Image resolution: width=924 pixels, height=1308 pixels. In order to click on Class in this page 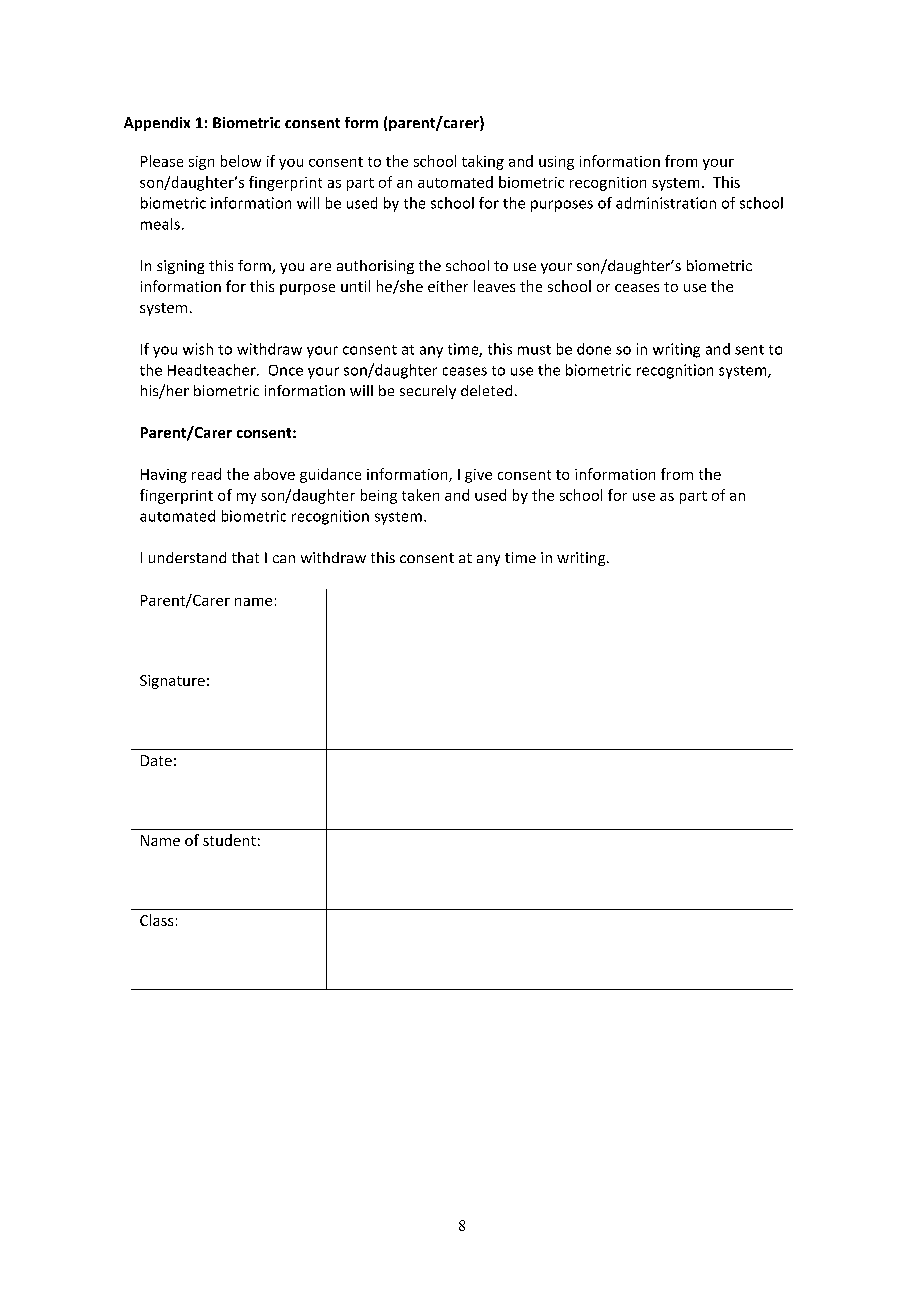, I will do `click(156, 920)`.
